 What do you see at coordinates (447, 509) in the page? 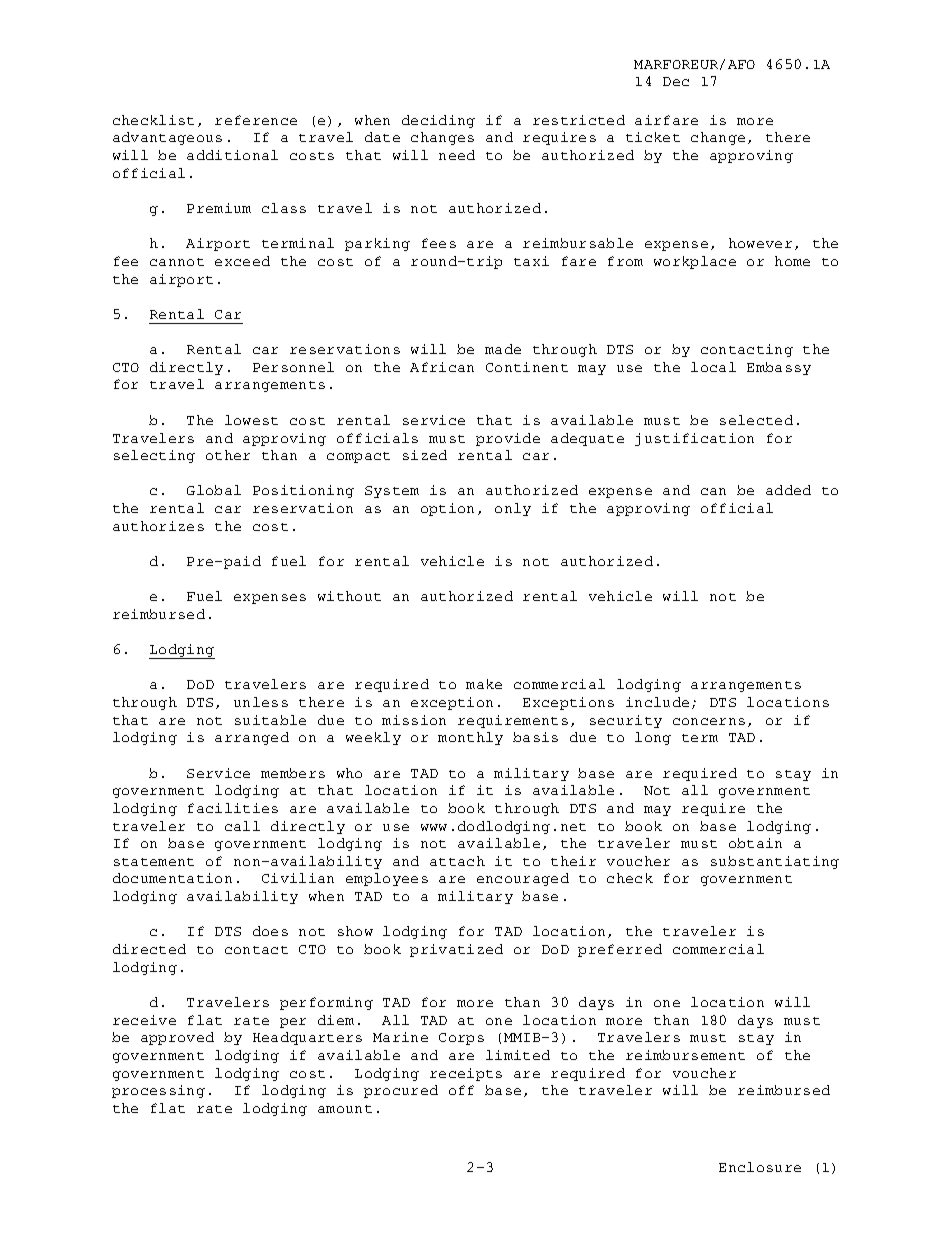
I see `option` at bounding box center [447, 509].
